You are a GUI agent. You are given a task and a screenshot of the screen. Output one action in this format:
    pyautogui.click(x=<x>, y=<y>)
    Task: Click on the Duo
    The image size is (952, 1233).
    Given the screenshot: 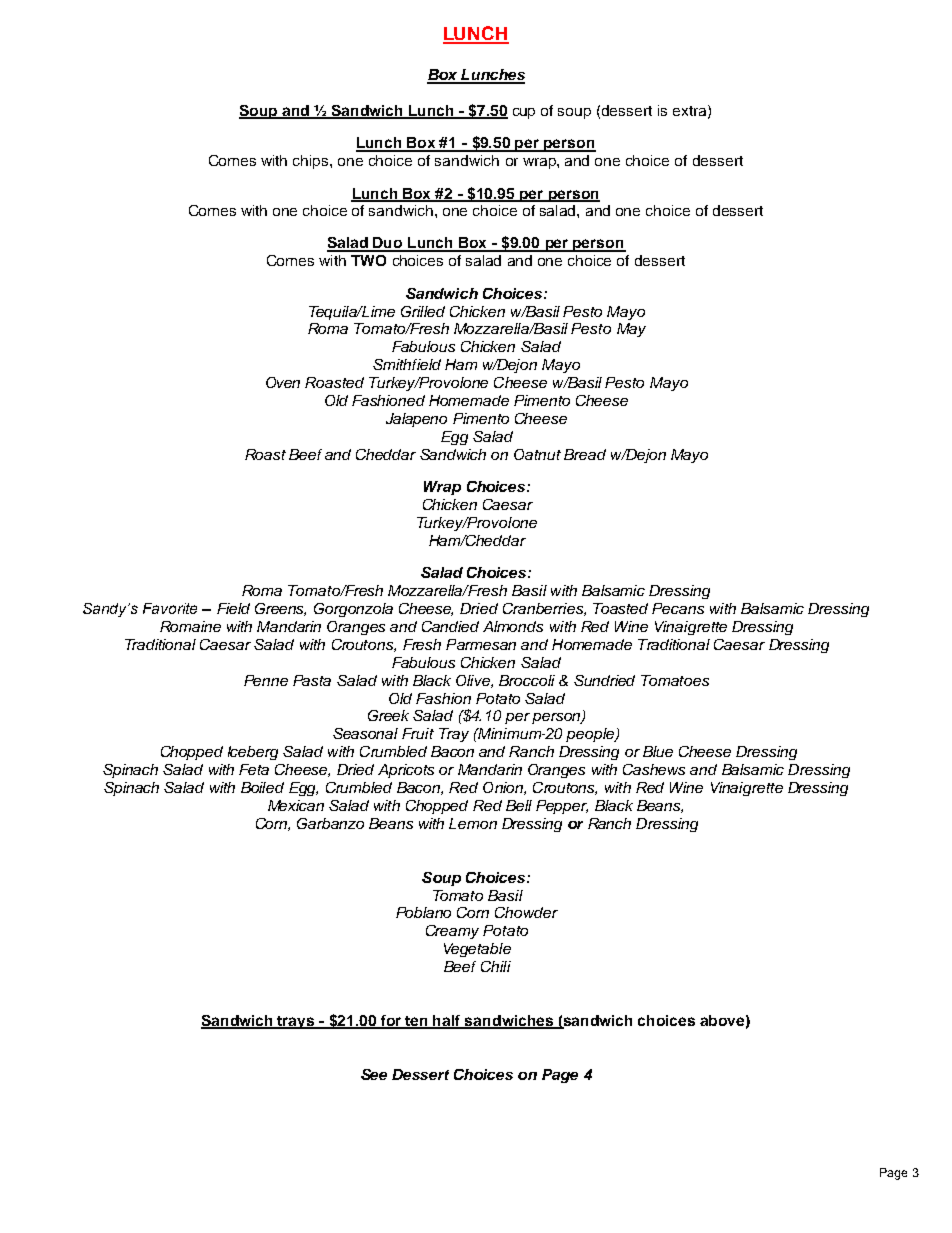 What is the action you would take?
    pyautogui.click(x=388, y=244)
